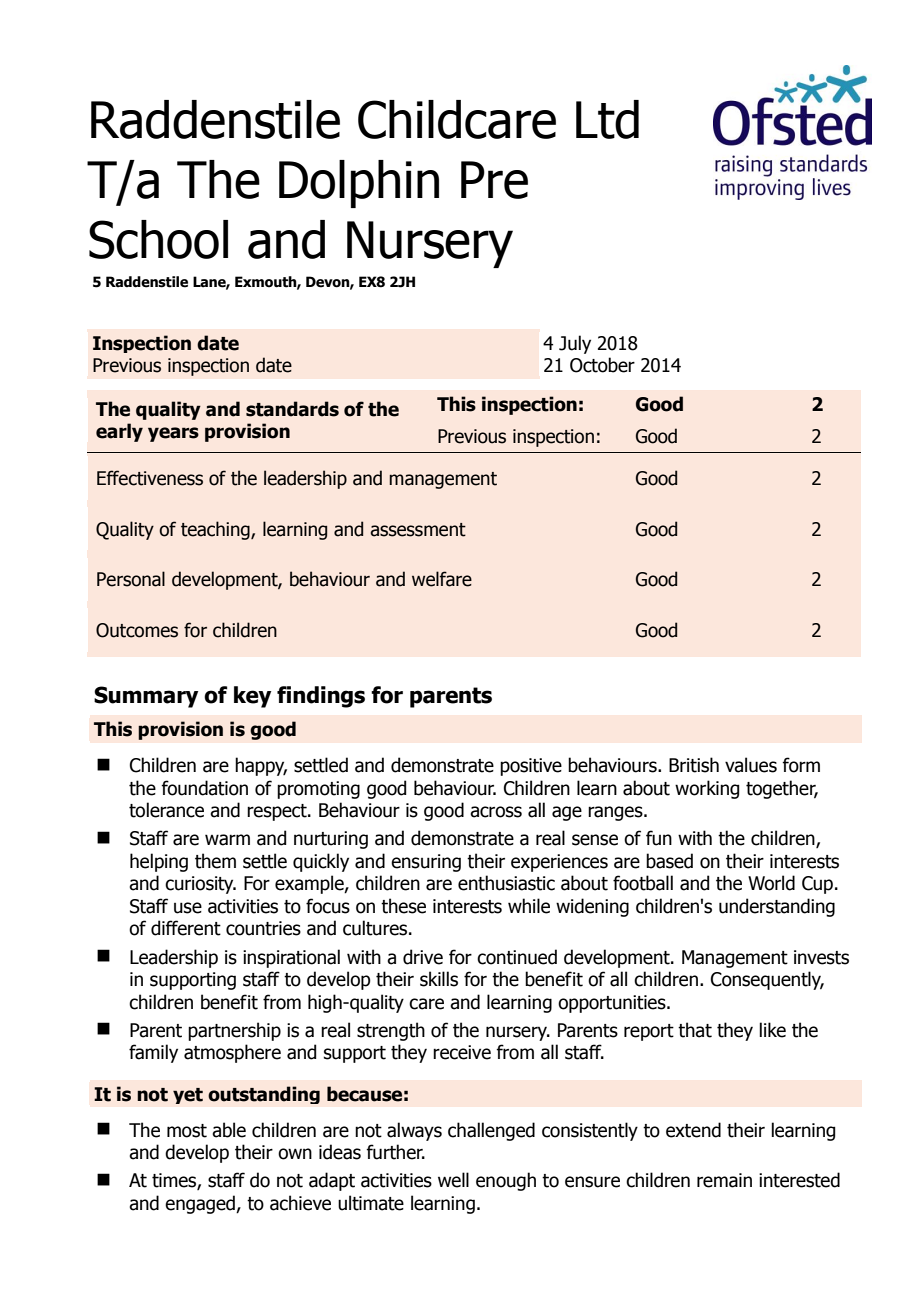  Describe the element at coordinates (201, 1204) in the screenshot. I see `engaged` at that location.
